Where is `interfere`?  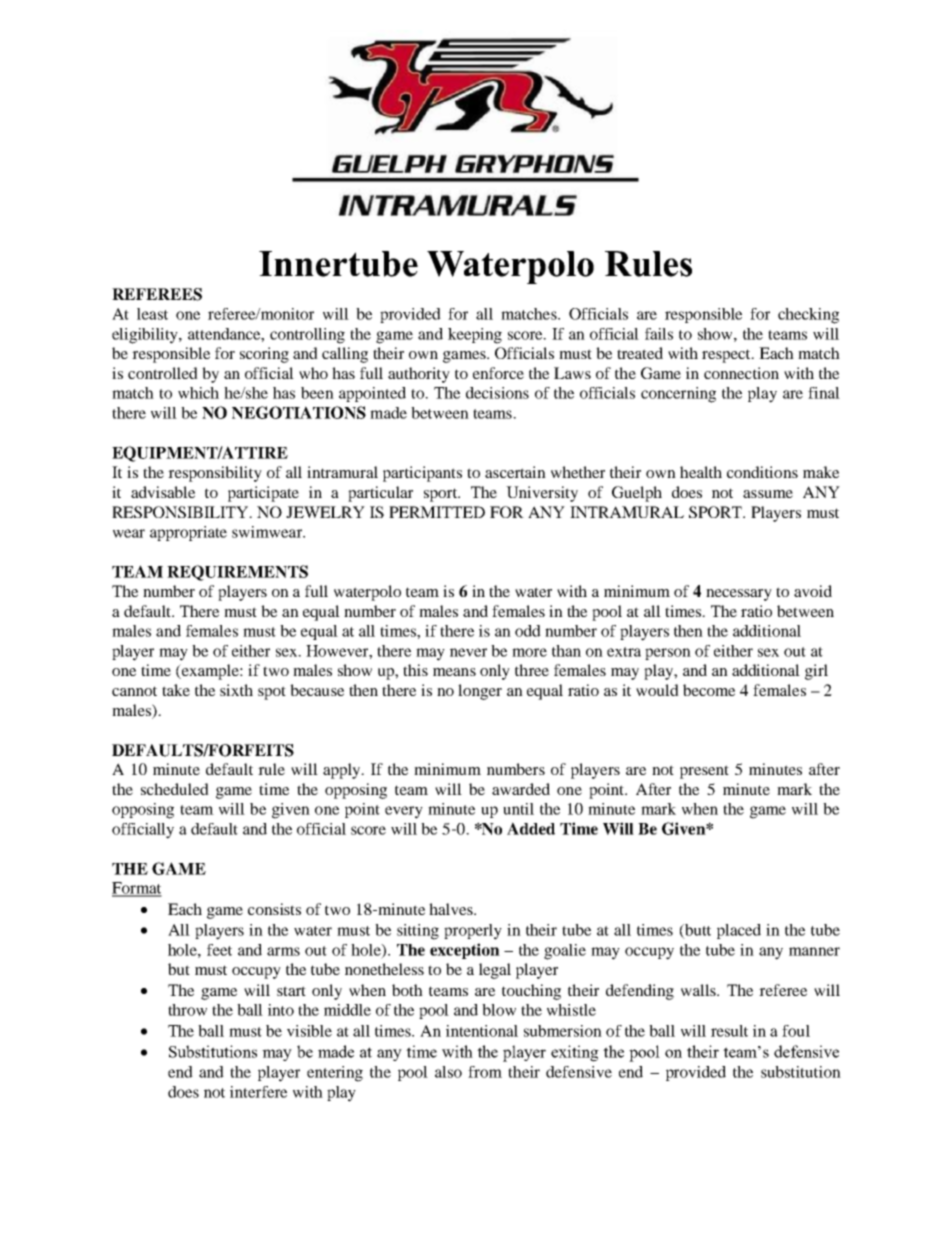 interfere is located at coordinates (258, 1092).
